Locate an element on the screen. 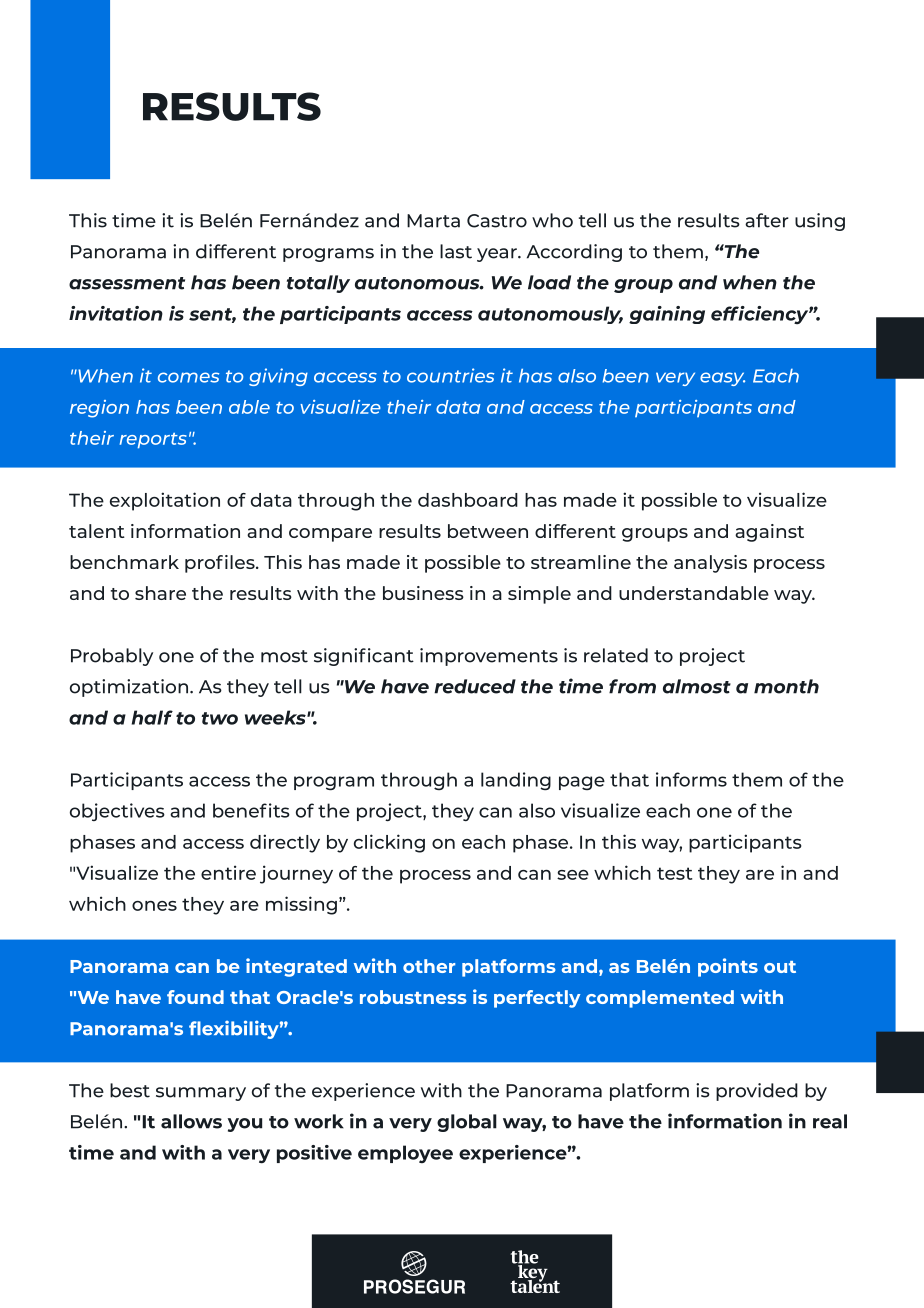 This screenshot has width=924, height=1308. reports is located at coordinates (153, 441).
